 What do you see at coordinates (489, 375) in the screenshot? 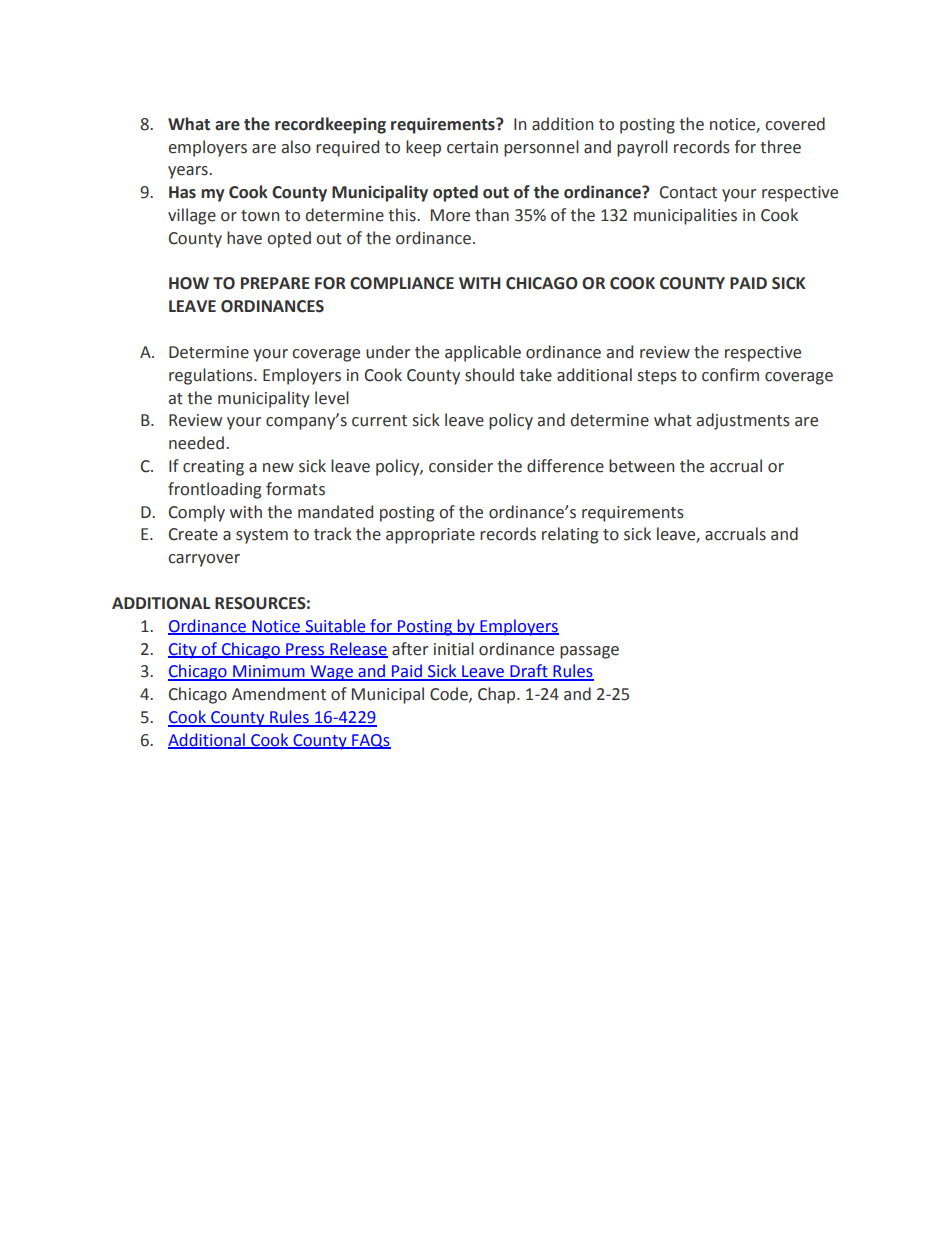
I see `should` at bounding box center [489, 375].
